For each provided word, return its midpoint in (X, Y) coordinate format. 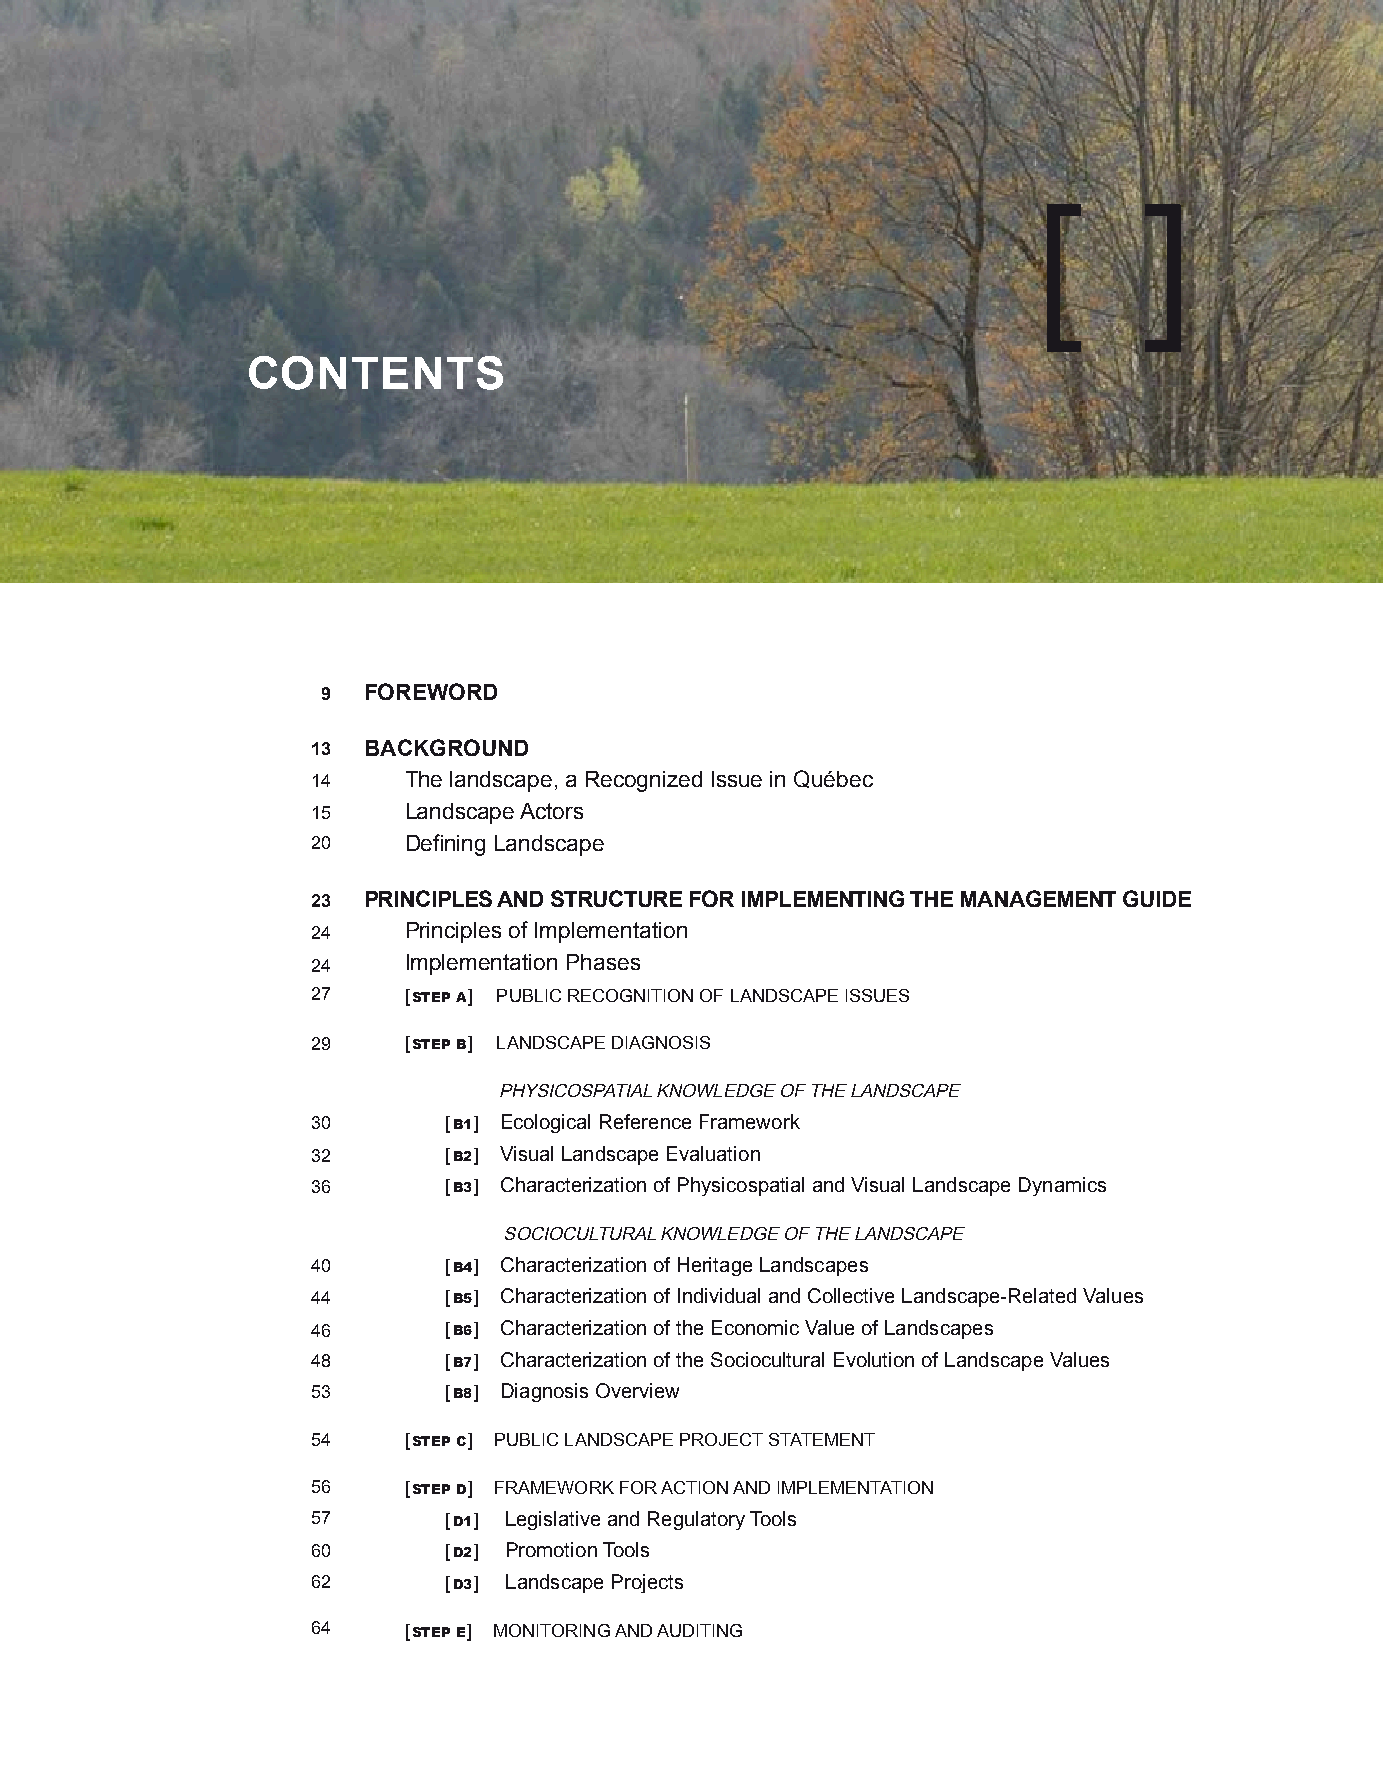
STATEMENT (822, 1439)
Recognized (644, 781)
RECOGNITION (630, 995)
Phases (603, 962)
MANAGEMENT (1038, 898)
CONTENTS (376, 373)
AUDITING (699, 1630)
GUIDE (1157, 898)
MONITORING (552, 1630)
